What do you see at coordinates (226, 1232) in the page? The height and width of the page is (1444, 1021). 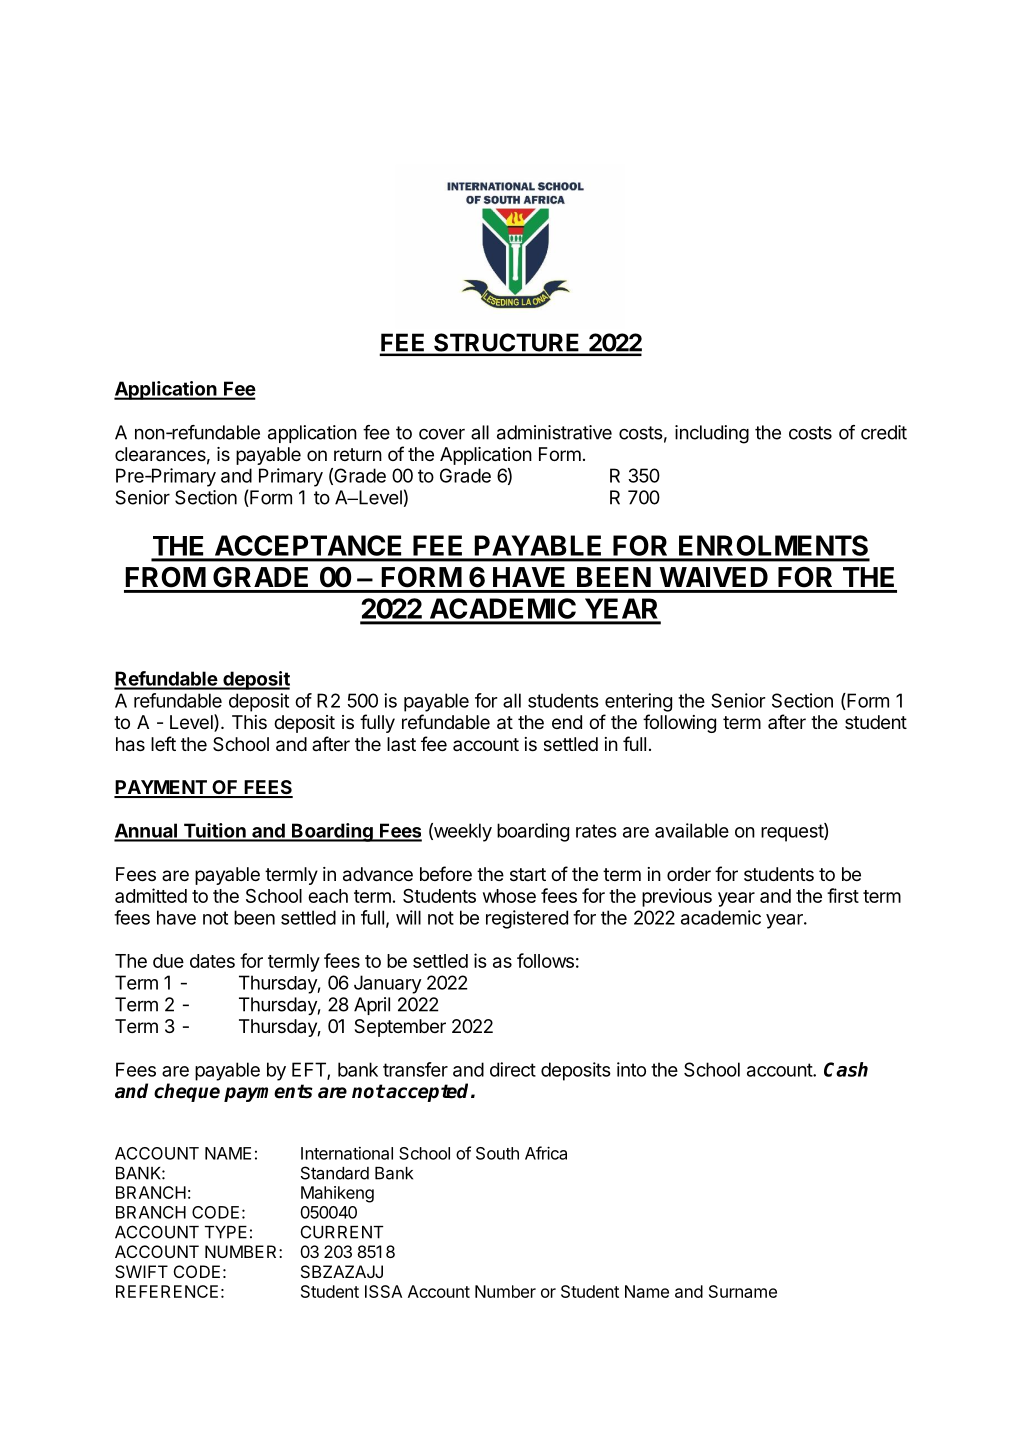 I see `TYPE` at bounding box center [226, 1232].
